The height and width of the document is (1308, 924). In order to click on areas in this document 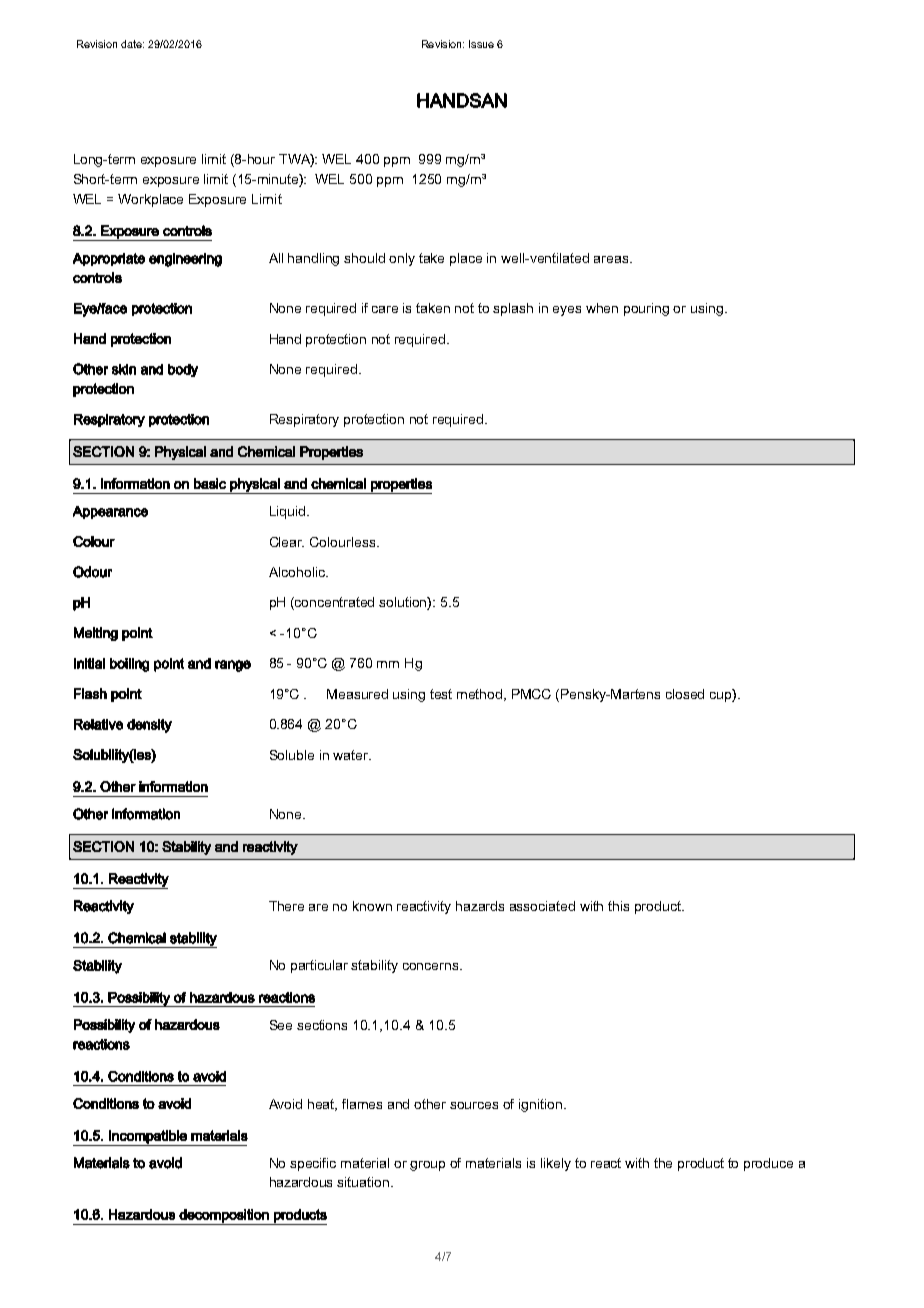, I will do `click(612, 259)`.
